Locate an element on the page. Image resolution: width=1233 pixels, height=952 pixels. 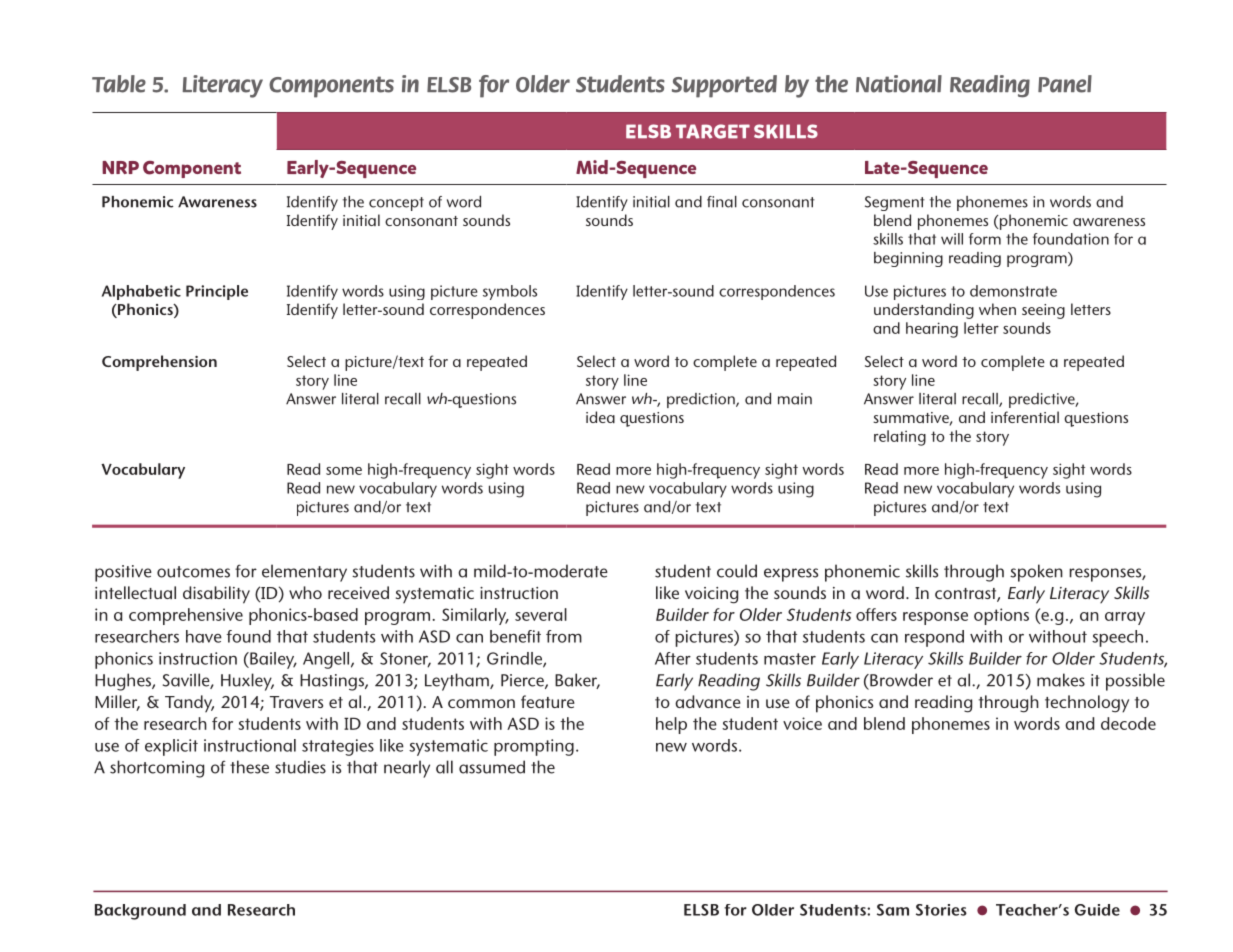
TARGET is located at coordinates (713, 131).
